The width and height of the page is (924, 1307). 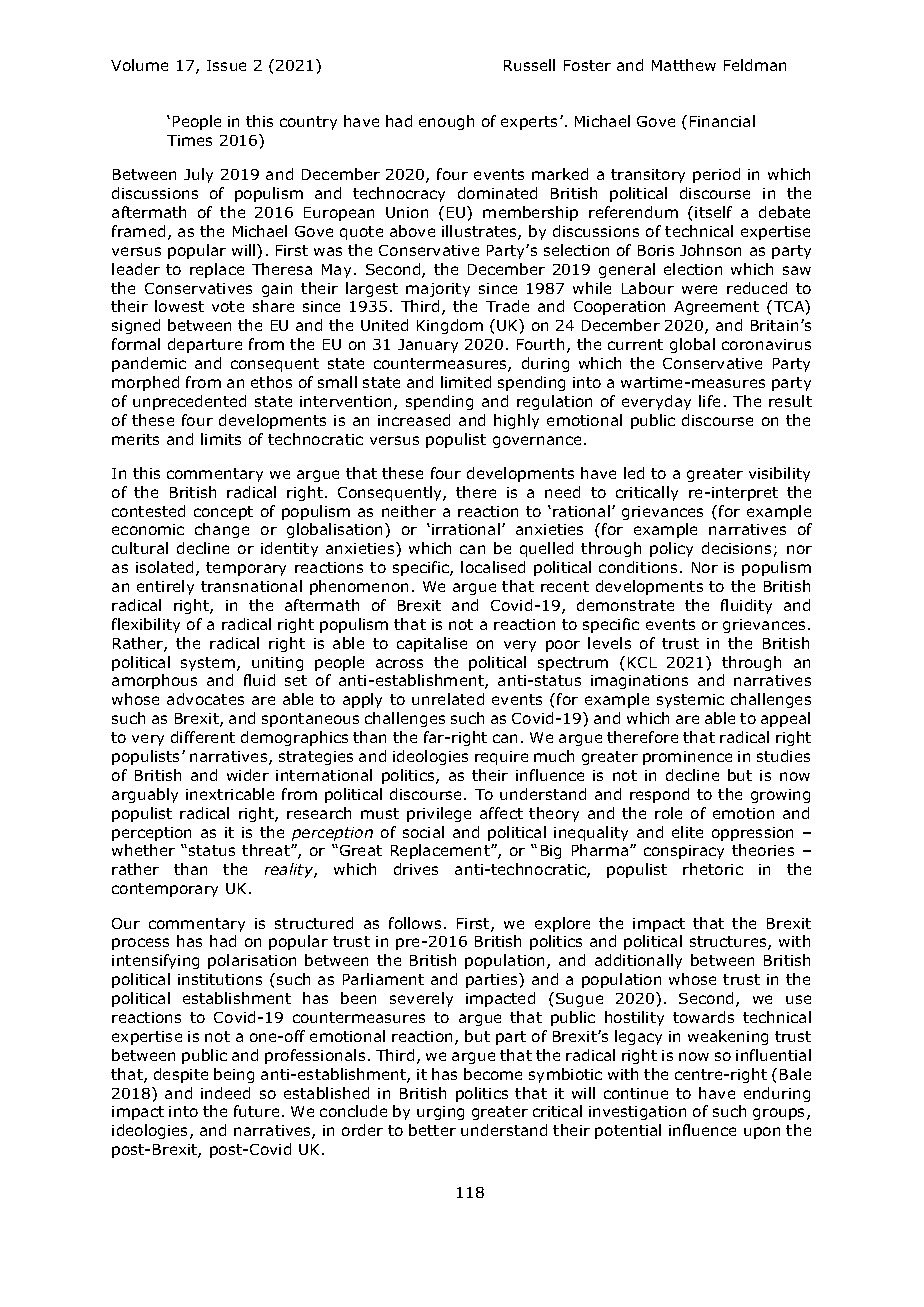 I want to click on require, so click(x=501, y=758).
